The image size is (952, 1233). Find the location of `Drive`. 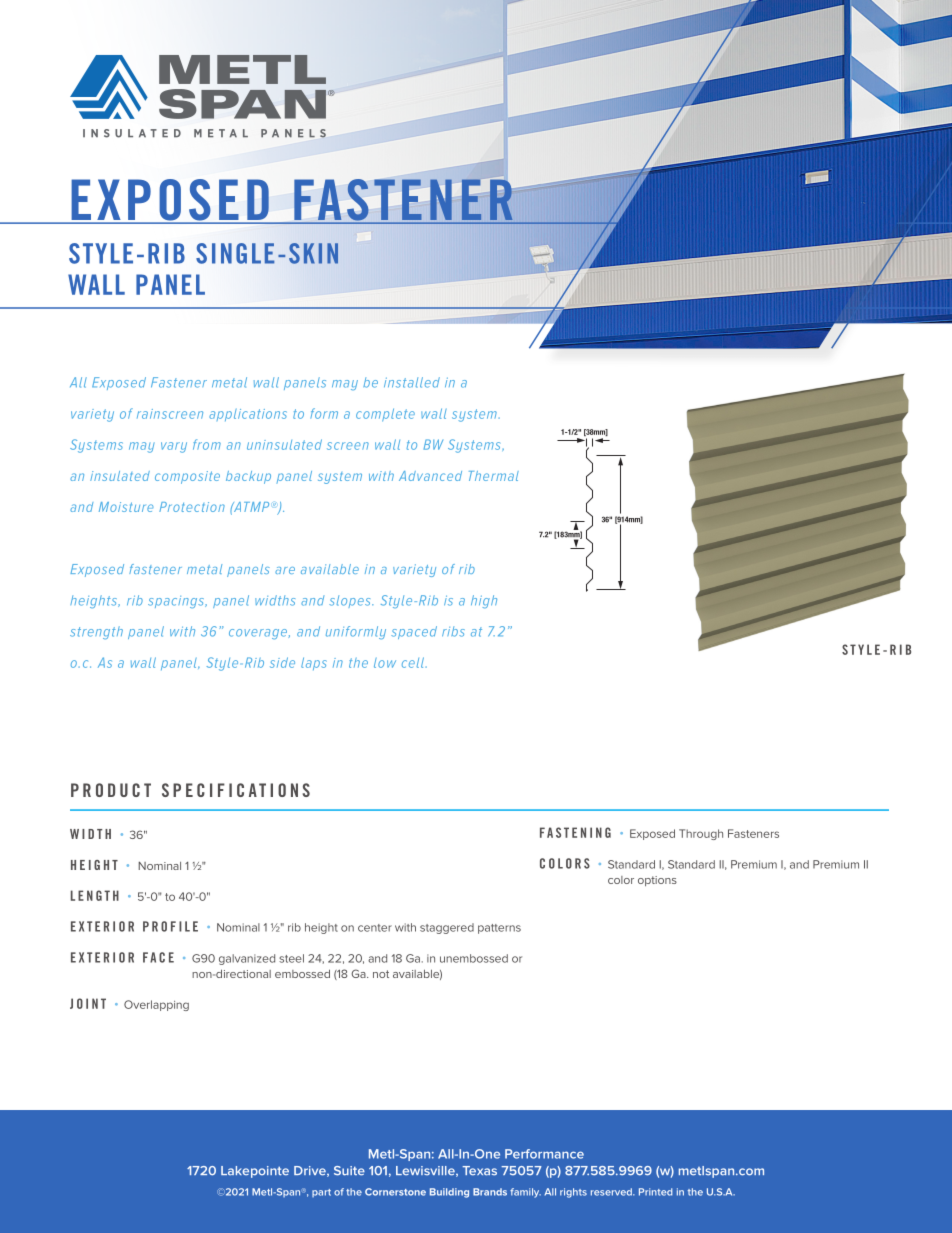

Drive is located at coordinates (311, 1171).
